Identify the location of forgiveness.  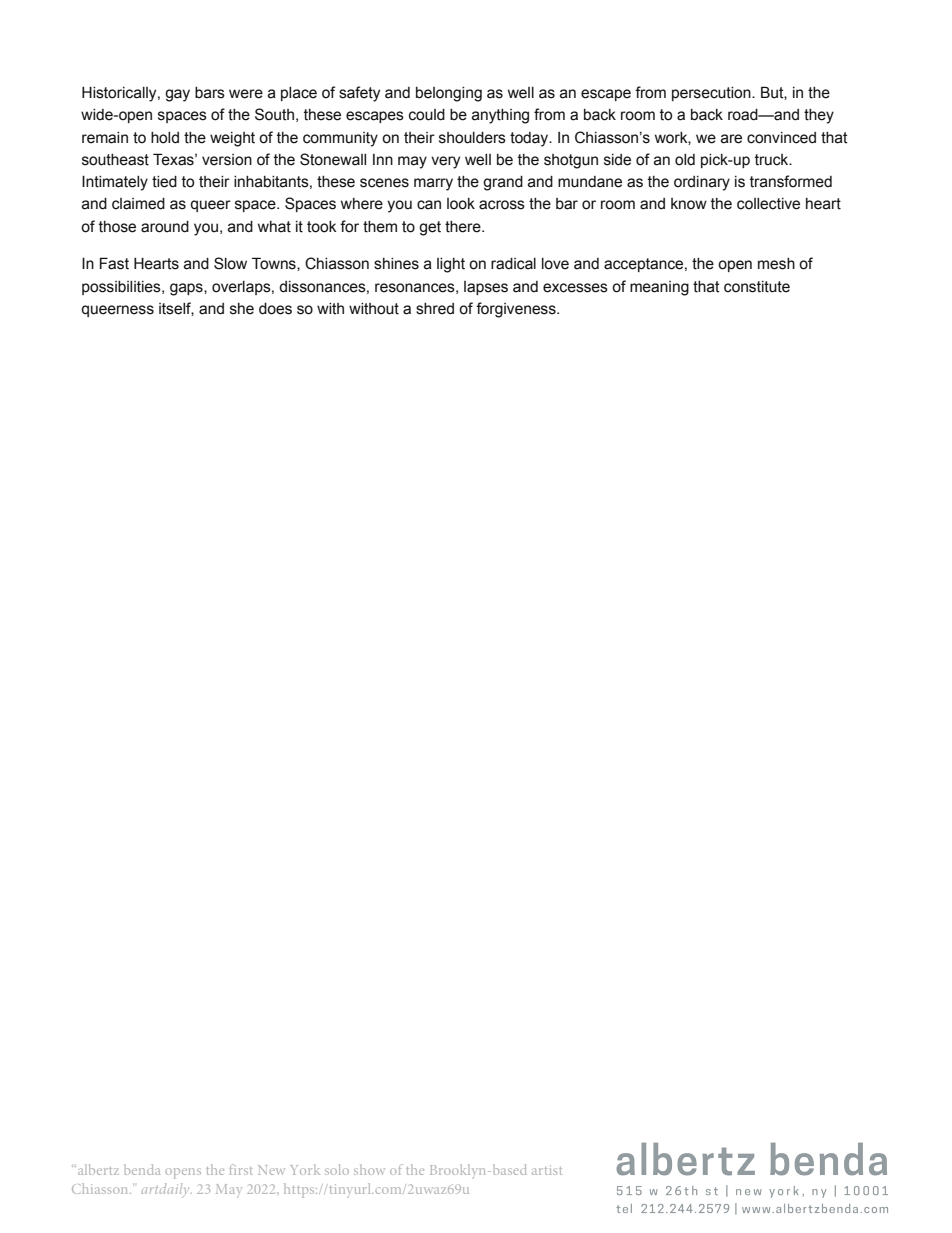
(517, 310).
